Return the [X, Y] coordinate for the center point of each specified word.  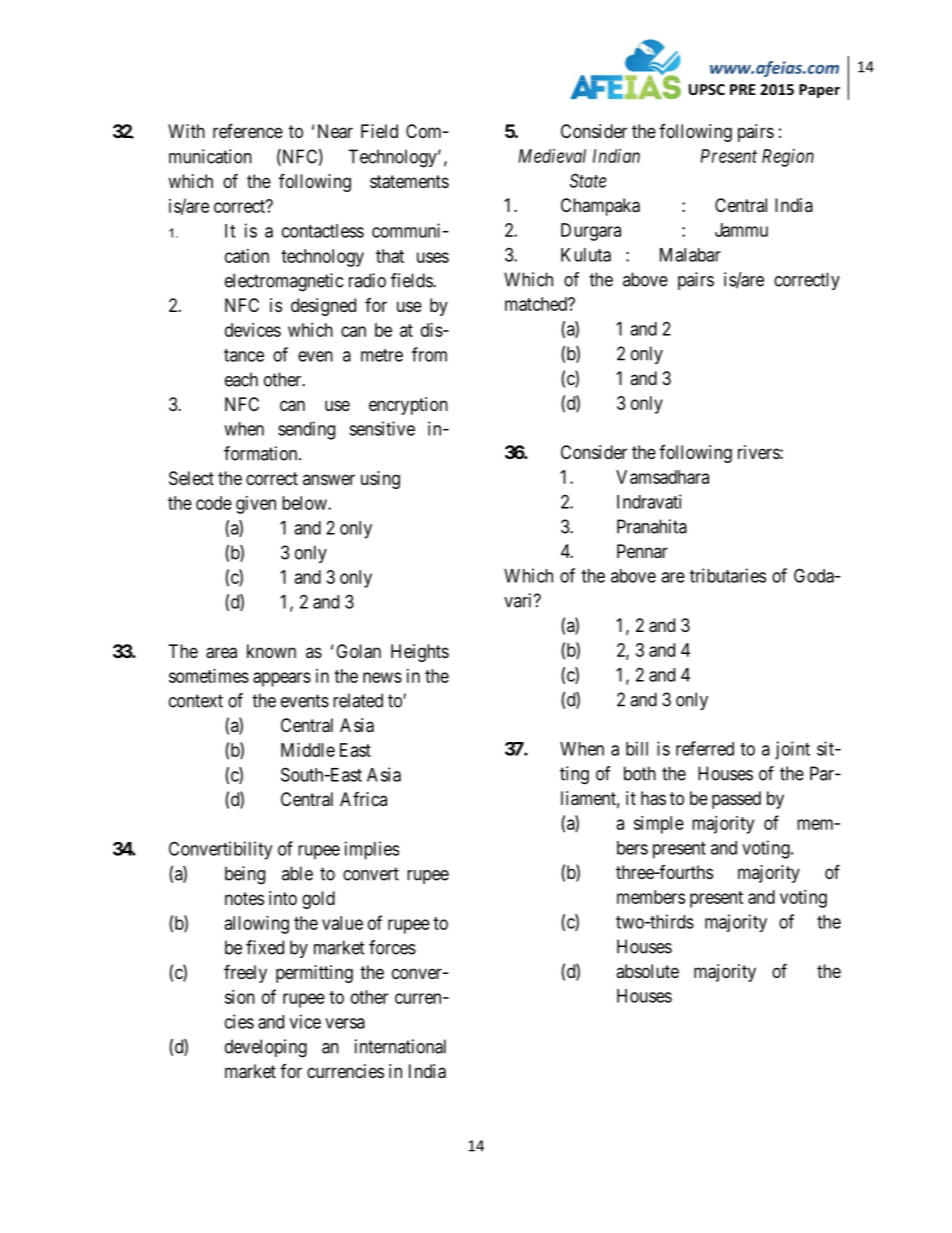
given [256, 505]
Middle [308, 750]
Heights [420, 653]
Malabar [690, 255]
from [429, 354]
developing [266, 1048]
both [640, 773]
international [400, 1046]
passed [736, 800]
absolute [647, 971]
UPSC [707, 89]
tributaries [728, 575]
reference [248, 130]
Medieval [552, 156]
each [241, 379]
